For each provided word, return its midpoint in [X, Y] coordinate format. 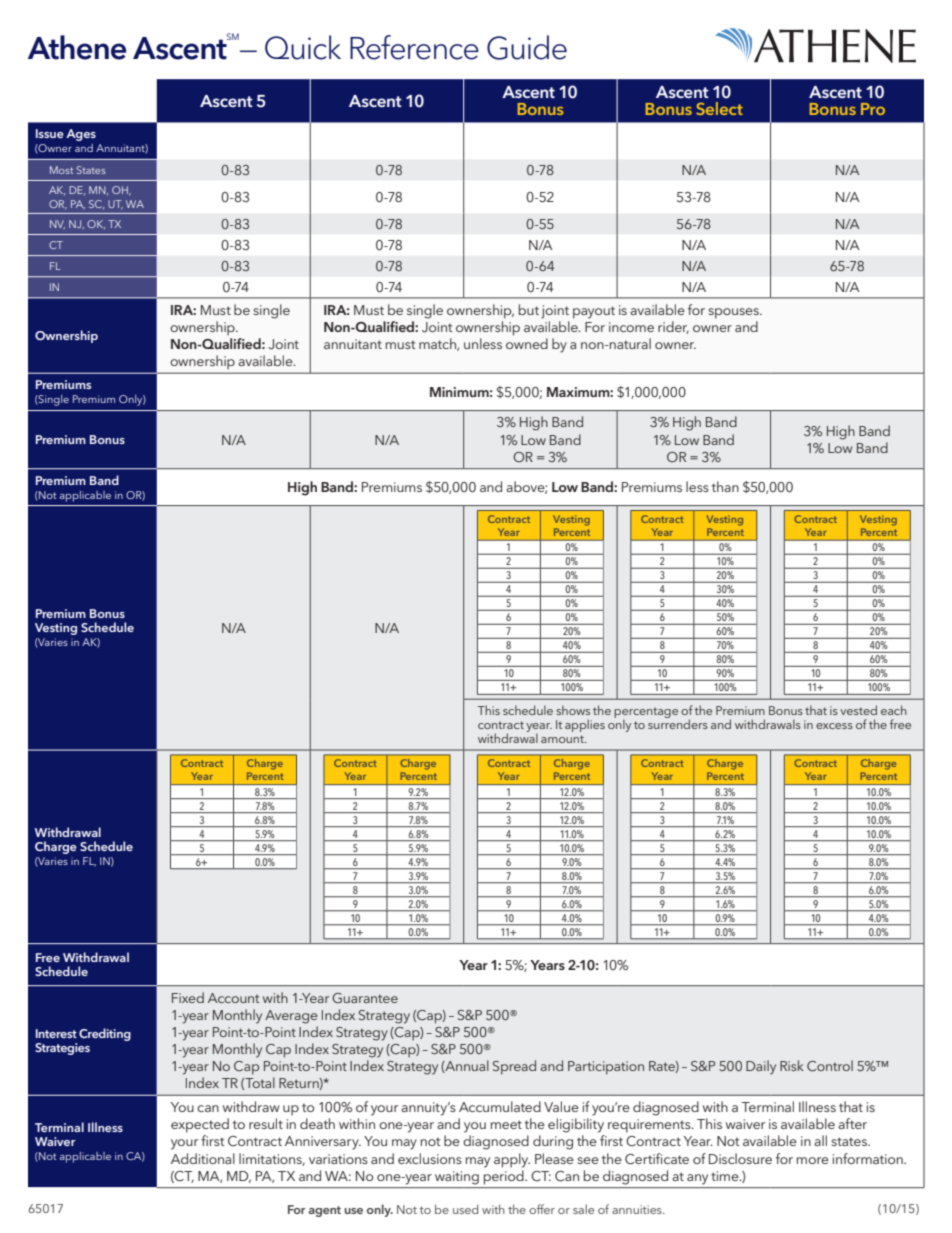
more [813, 1160]
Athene [77, 47]
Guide [527, 47]
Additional [203, 1158]
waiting [457, 1178]
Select [719, 108]
